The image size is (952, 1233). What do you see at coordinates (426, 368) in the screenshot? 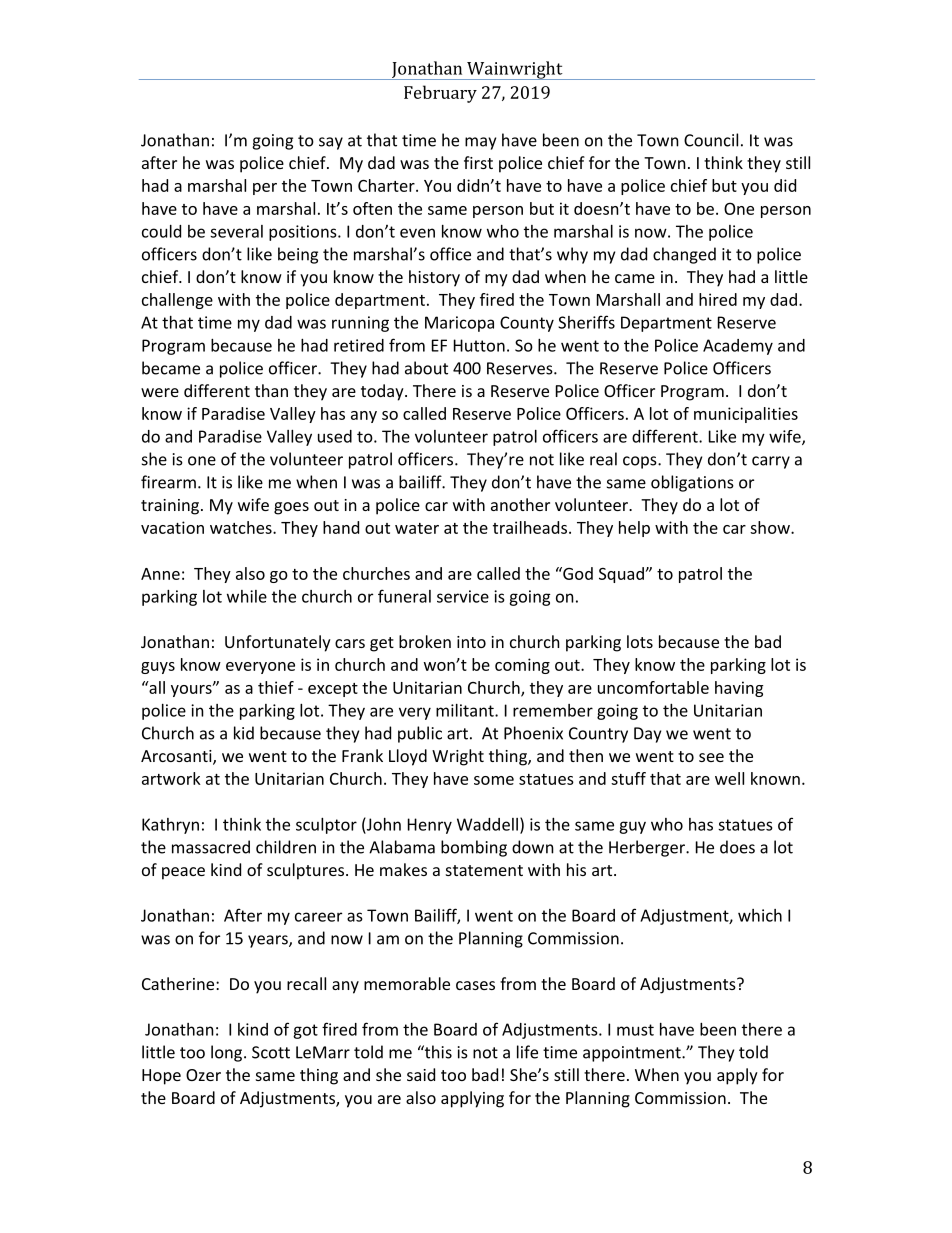
I see `about` at bounding box center [426, 368].
